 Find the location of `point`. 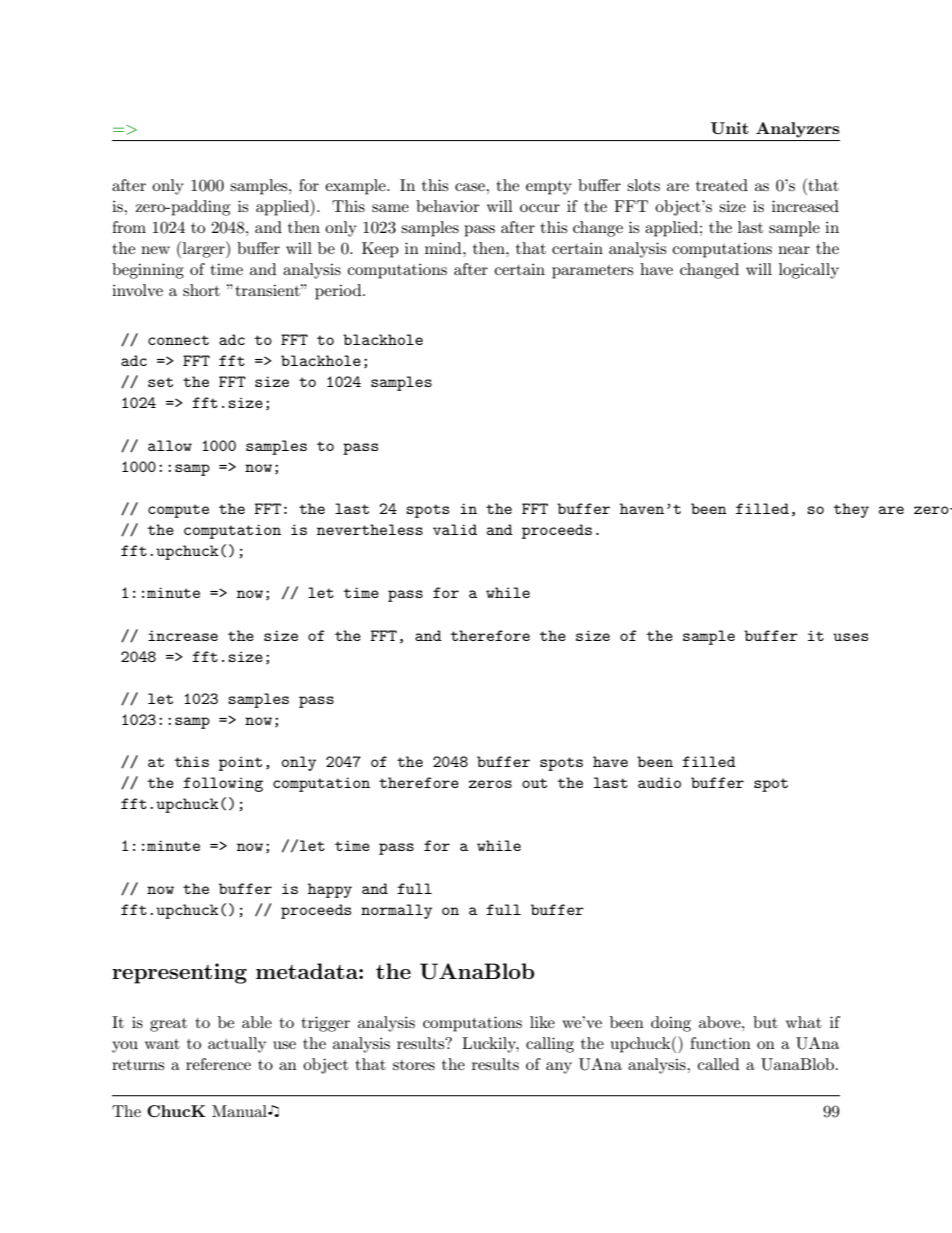

point is located at coordinates (240, 763).
